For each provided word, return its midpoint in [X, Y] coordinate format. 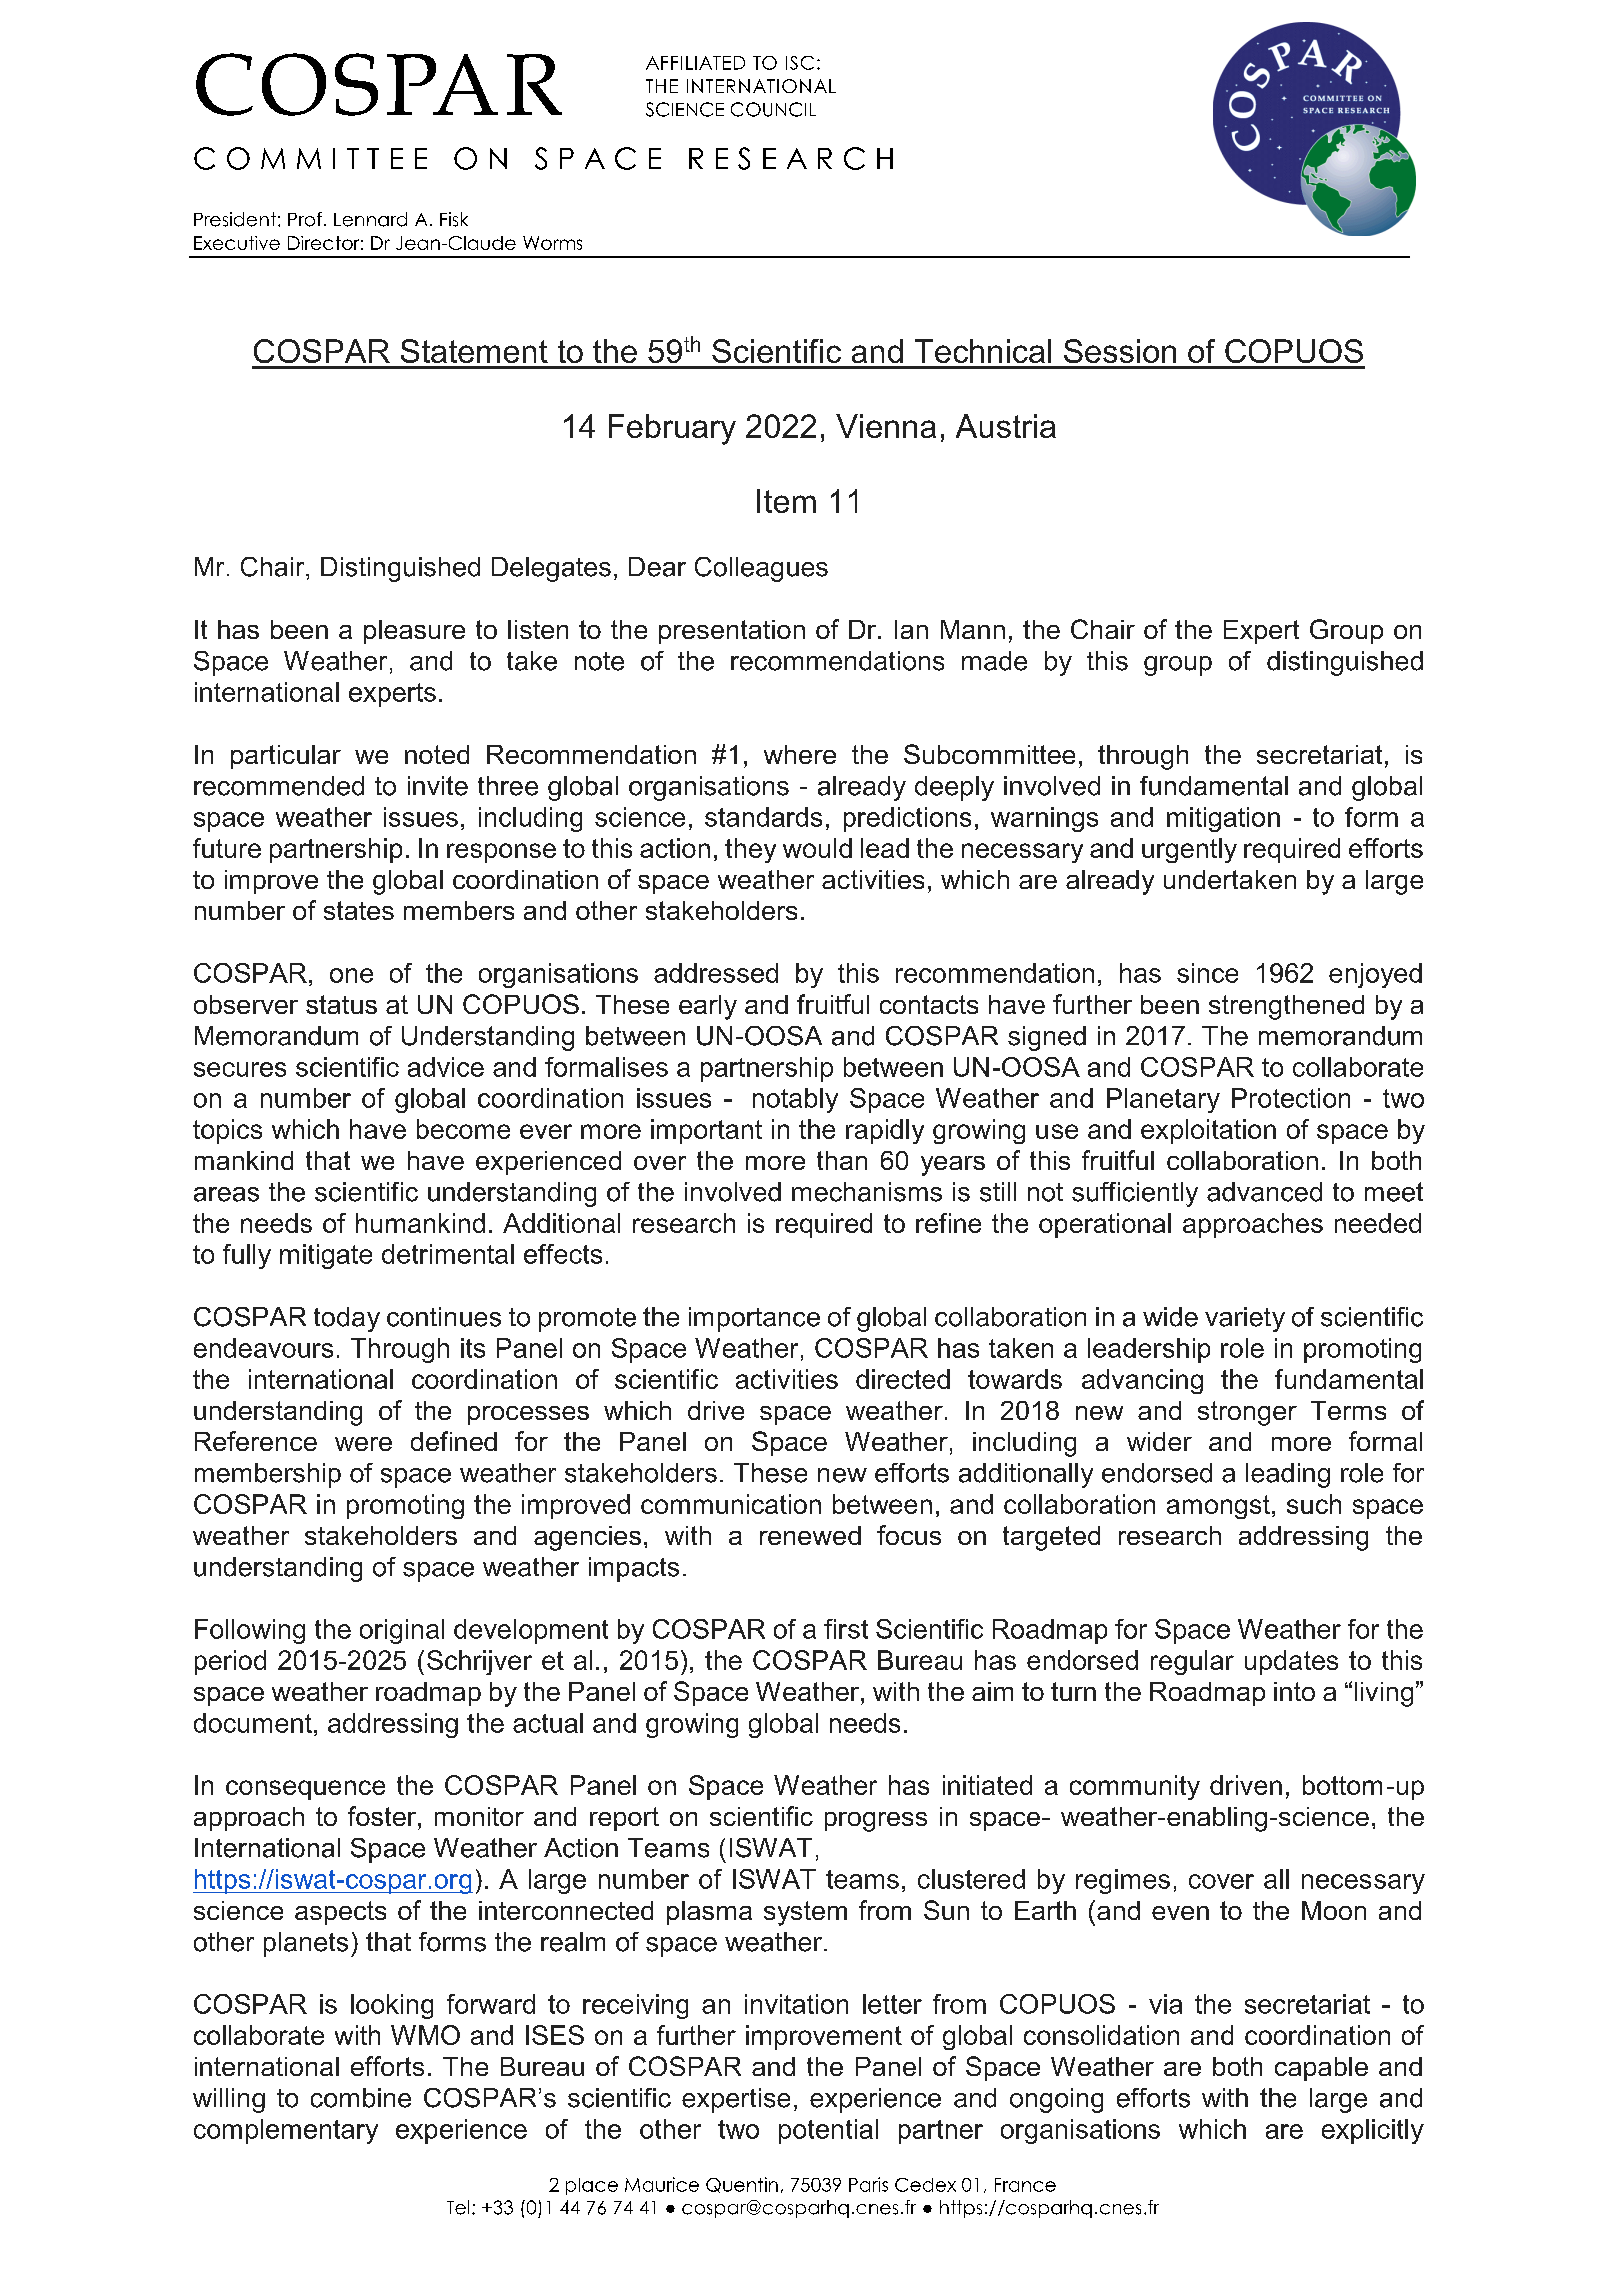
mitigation [1223, 819]
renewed [810, 1535]
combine [361, 2098]
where [800, 754]
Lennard [370, 219]
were [363, 1444]
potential [828, 2131]
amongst [1218, 1507]
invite [438, 786]
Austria [1006, 426]
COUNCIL [773, 109]
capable [1321, 2069]
